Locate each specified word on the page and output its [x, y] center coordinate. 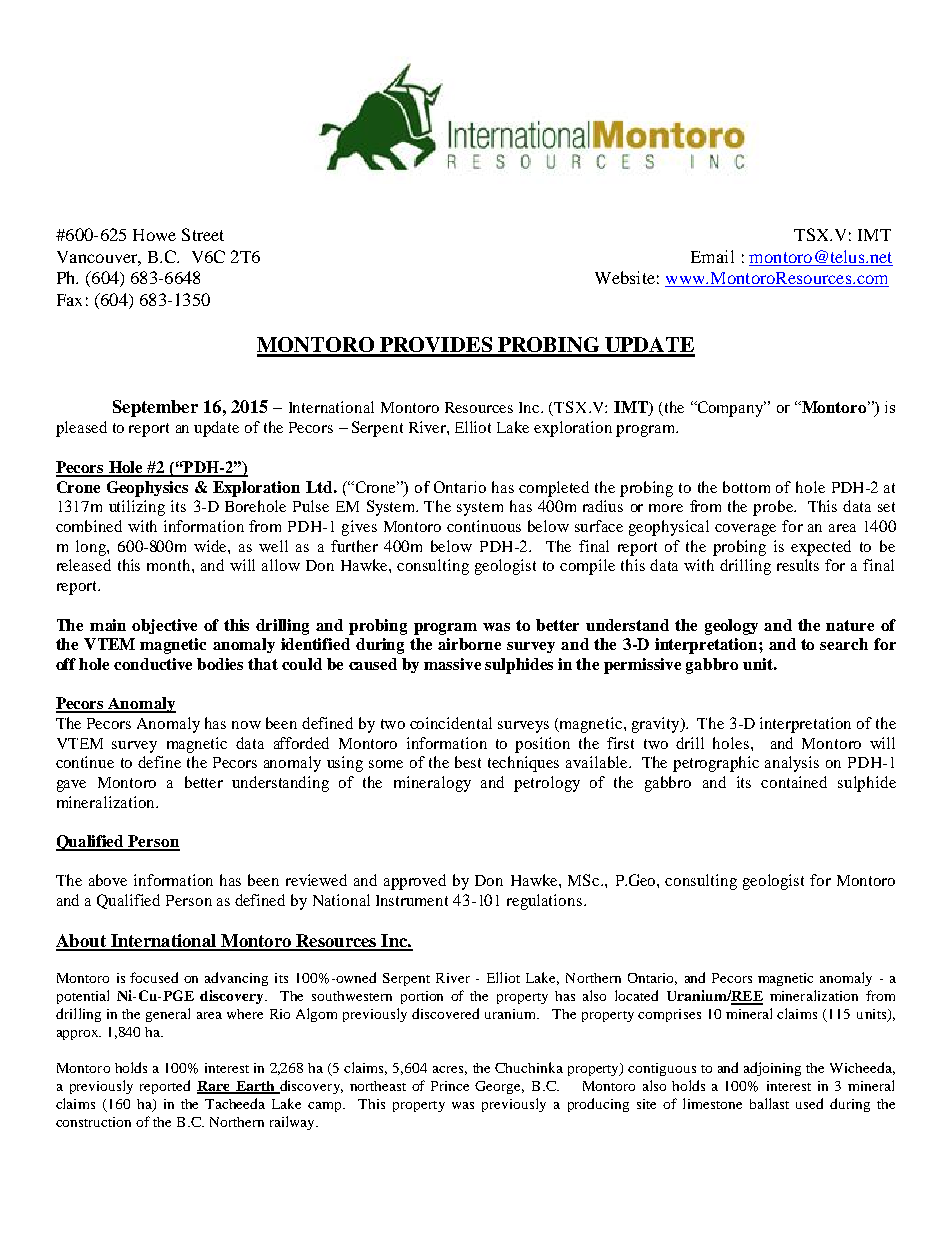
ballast [769, 1103]
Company [730, 409]
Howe [154, 235]
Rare [214, 1087]
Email [712, 256]
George [499, 1087]
